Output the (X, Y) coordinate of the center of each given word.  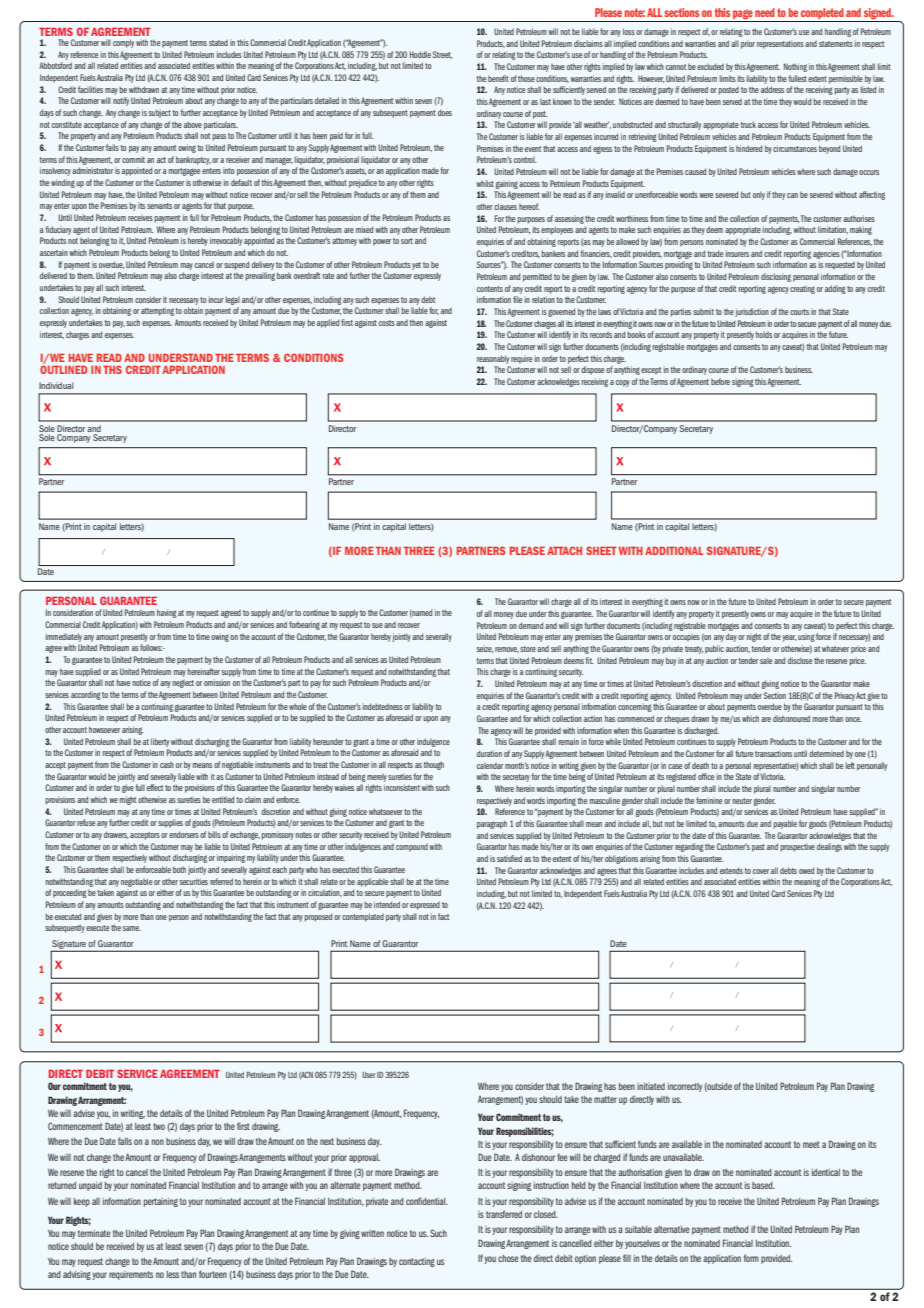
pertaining (161, 1202)
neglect (183, 684)
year (789, 638)
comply (123, 43)
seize (485, 649)
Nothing (795, 67)
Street (442, 55)
